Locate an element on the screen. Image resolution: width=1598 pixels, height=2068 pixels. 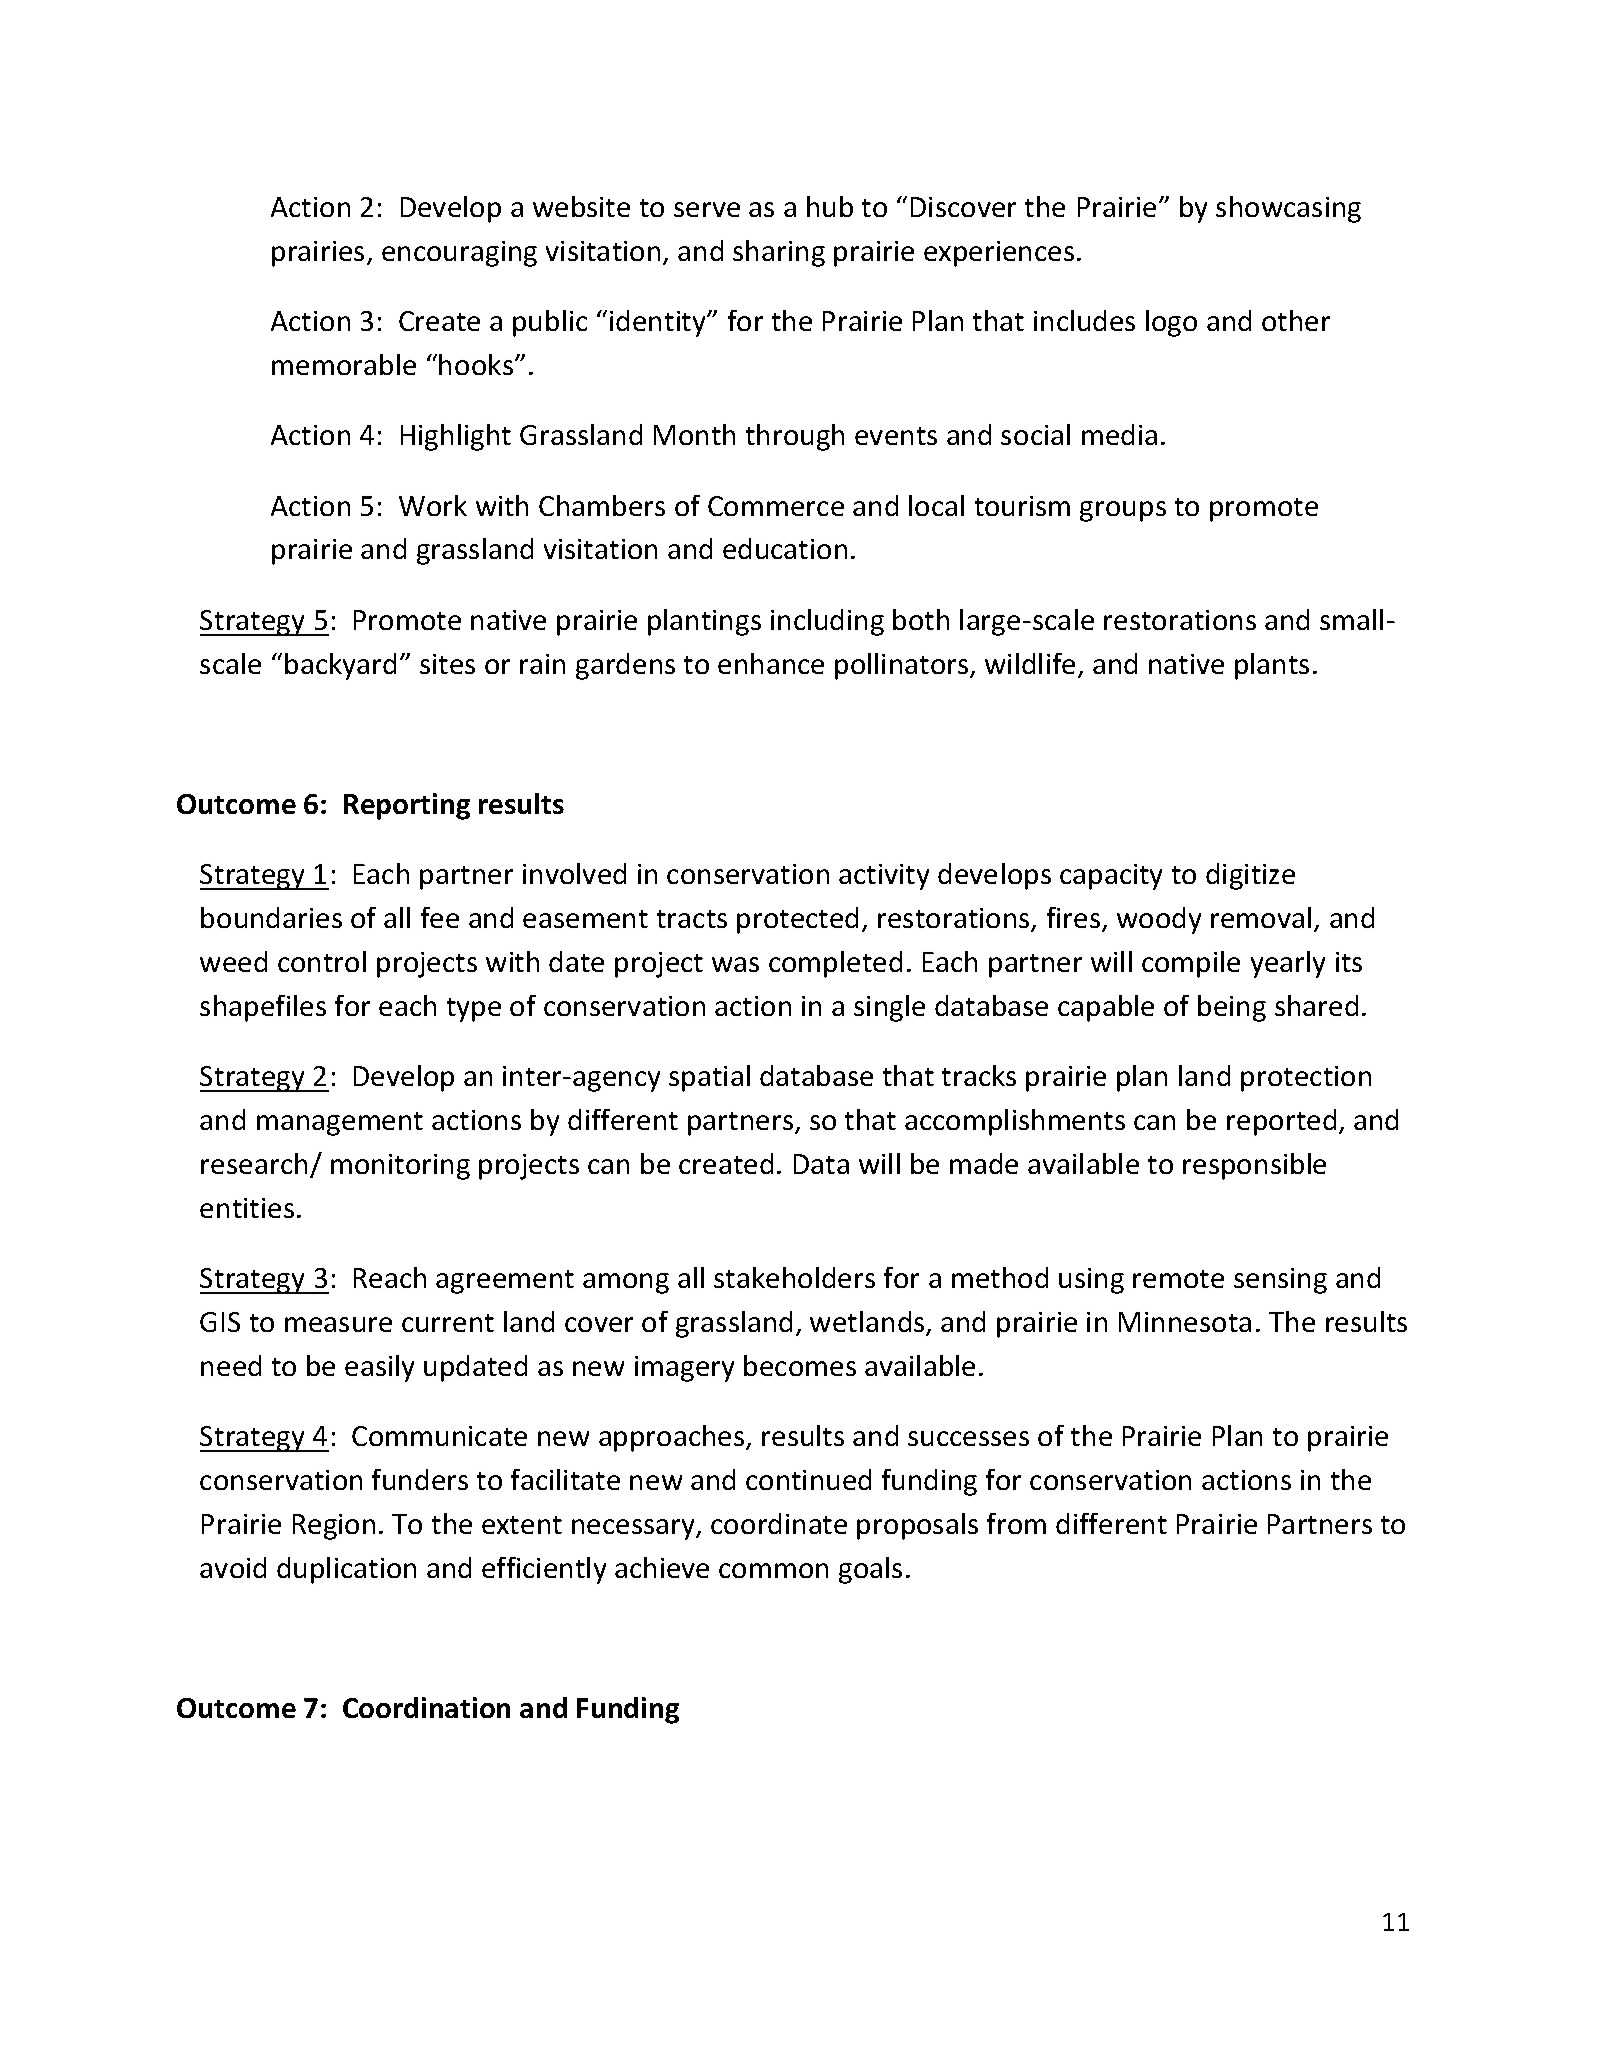
common is located at coordinates (773, 1570).
